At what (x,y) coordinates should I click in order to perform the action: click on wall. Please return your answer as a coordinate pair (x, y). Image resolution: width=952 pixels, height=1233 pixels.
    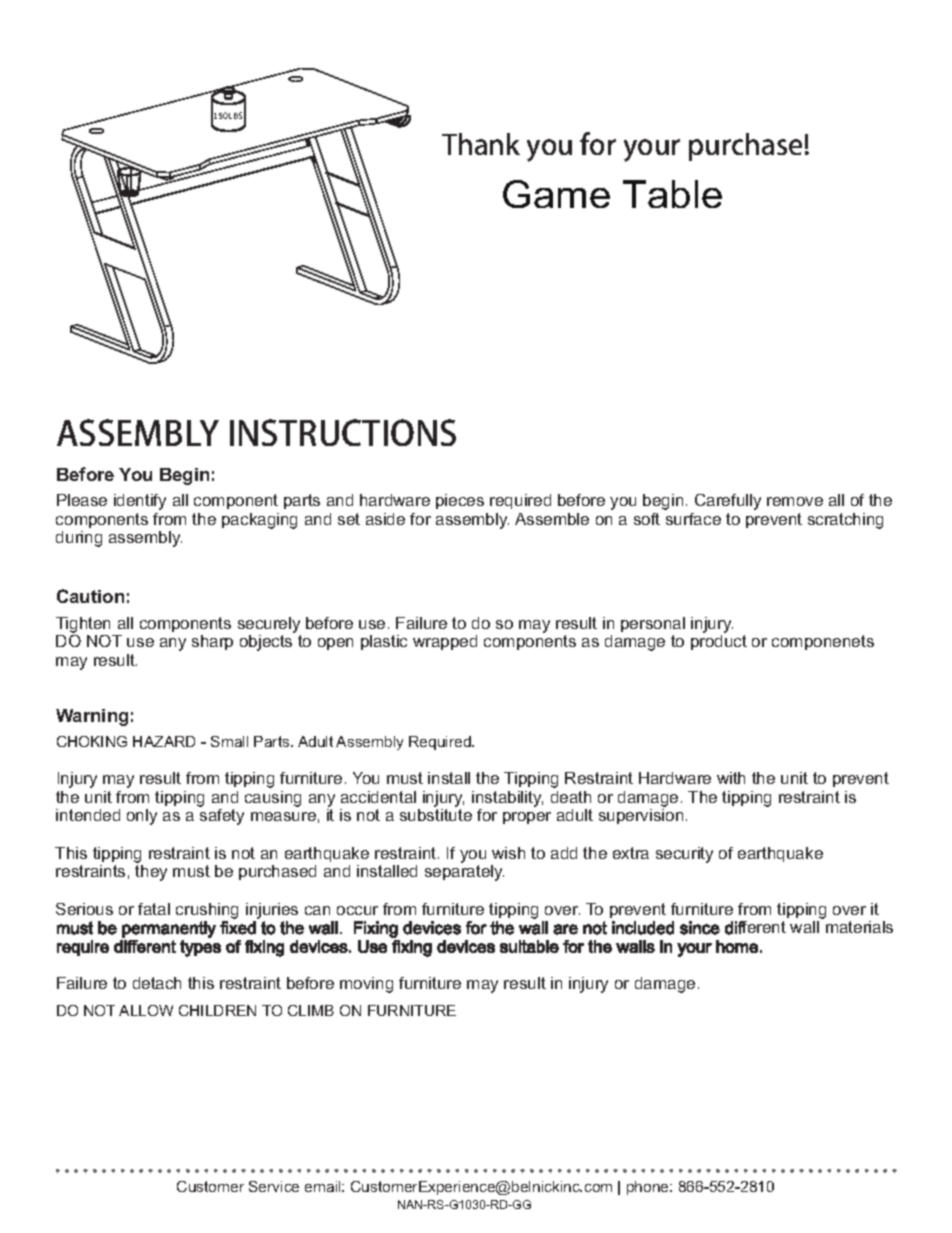
    Looking at the image, I should click on (804, 927).
